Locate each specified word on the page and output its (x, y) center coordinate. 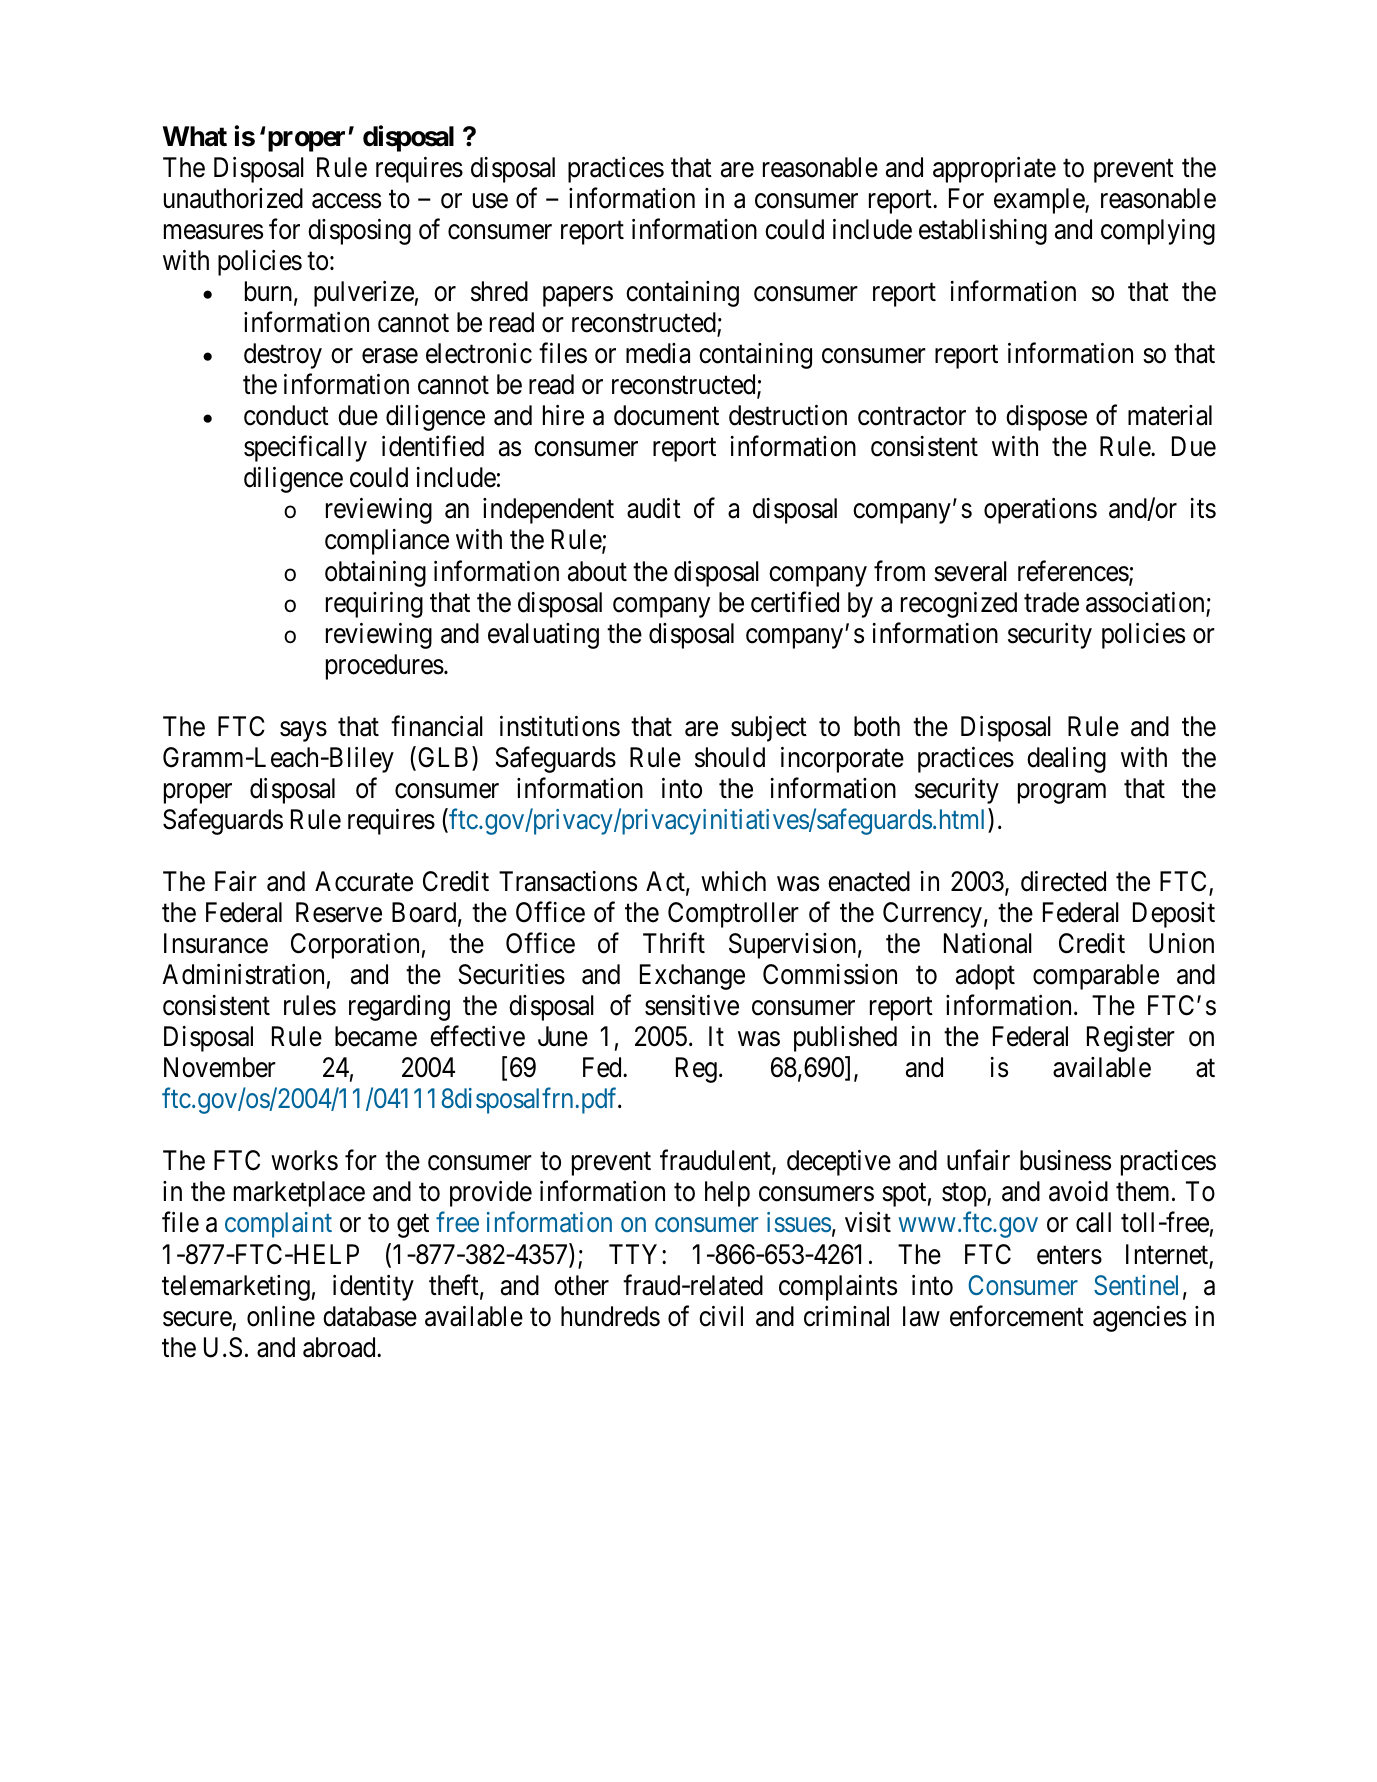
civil (721, 1316)
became (376, 1036)
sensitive (692, 1005)
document (666, 415)
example (1040, 201)
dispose (1046, 418)
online (281, 1316)
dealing (1066, 760)
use (490, 201)
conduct (286, 415)
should (730, 757)
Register (1131, 1039)
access (346, 201)
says (303, 731)
